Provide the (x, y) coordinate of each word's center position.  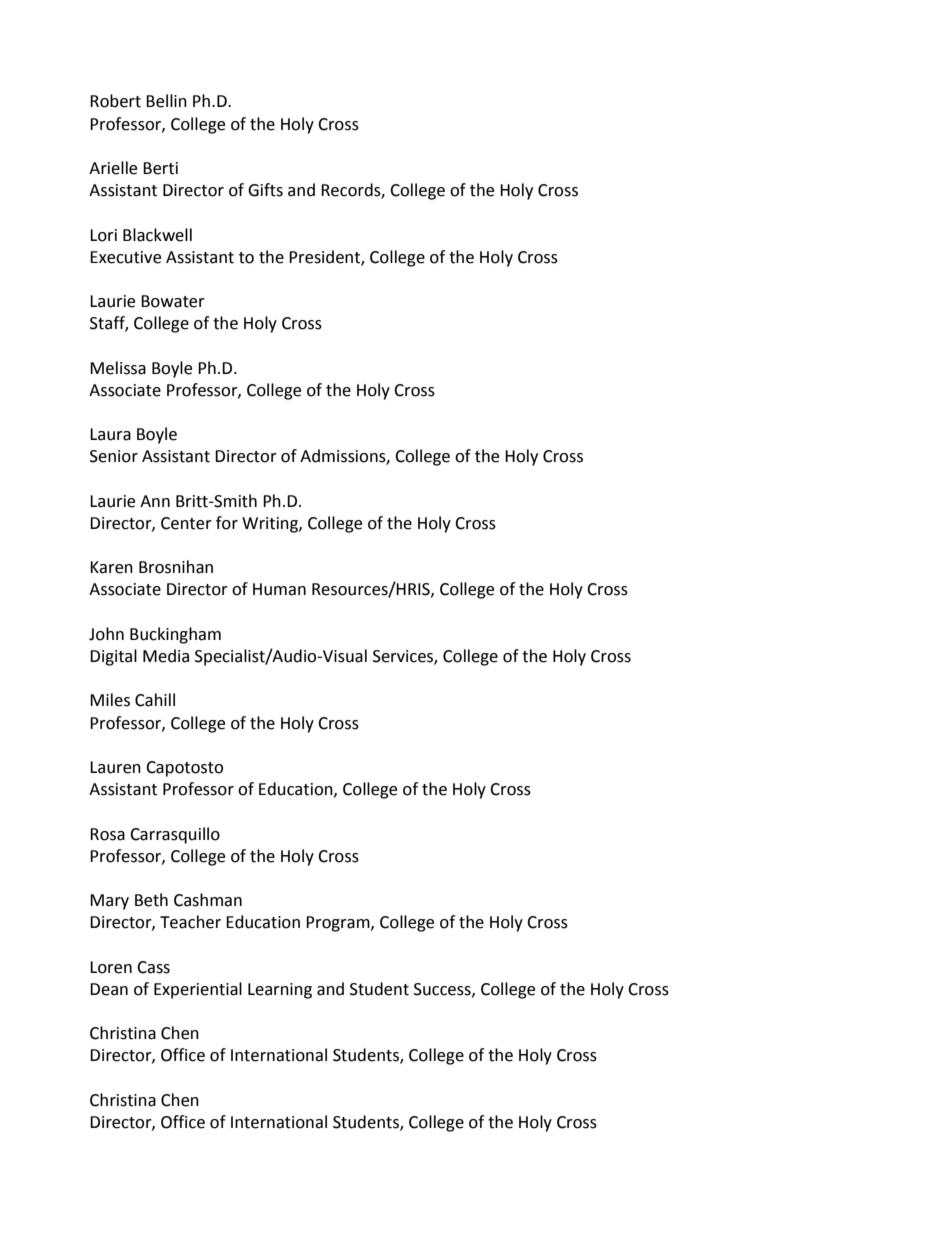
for (227, 523)
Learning (280, 991)
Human (279, 589)
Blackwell (157, 235)
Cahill (155, 700)
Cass (153, 967)
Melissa (118, 368)
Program (339, 924)
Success (443, 990)
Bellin (166, 101)
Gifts (265, 190)
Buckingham (175, 635)
